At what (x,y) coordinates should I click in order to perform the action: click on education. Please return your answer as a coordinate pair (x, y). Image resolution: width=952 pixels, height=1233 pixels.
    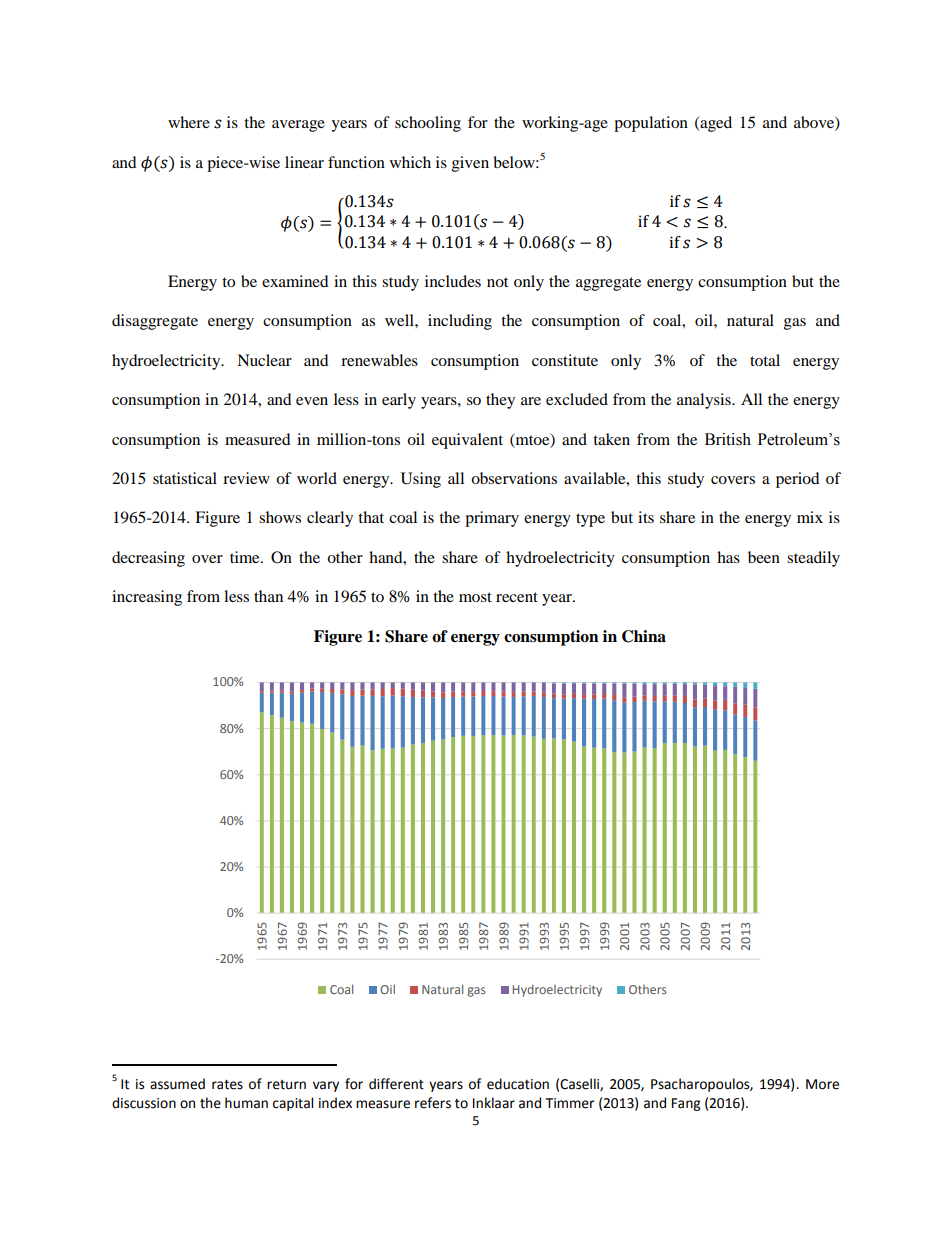
    Looking at the image, I should click on (518, 1084).
